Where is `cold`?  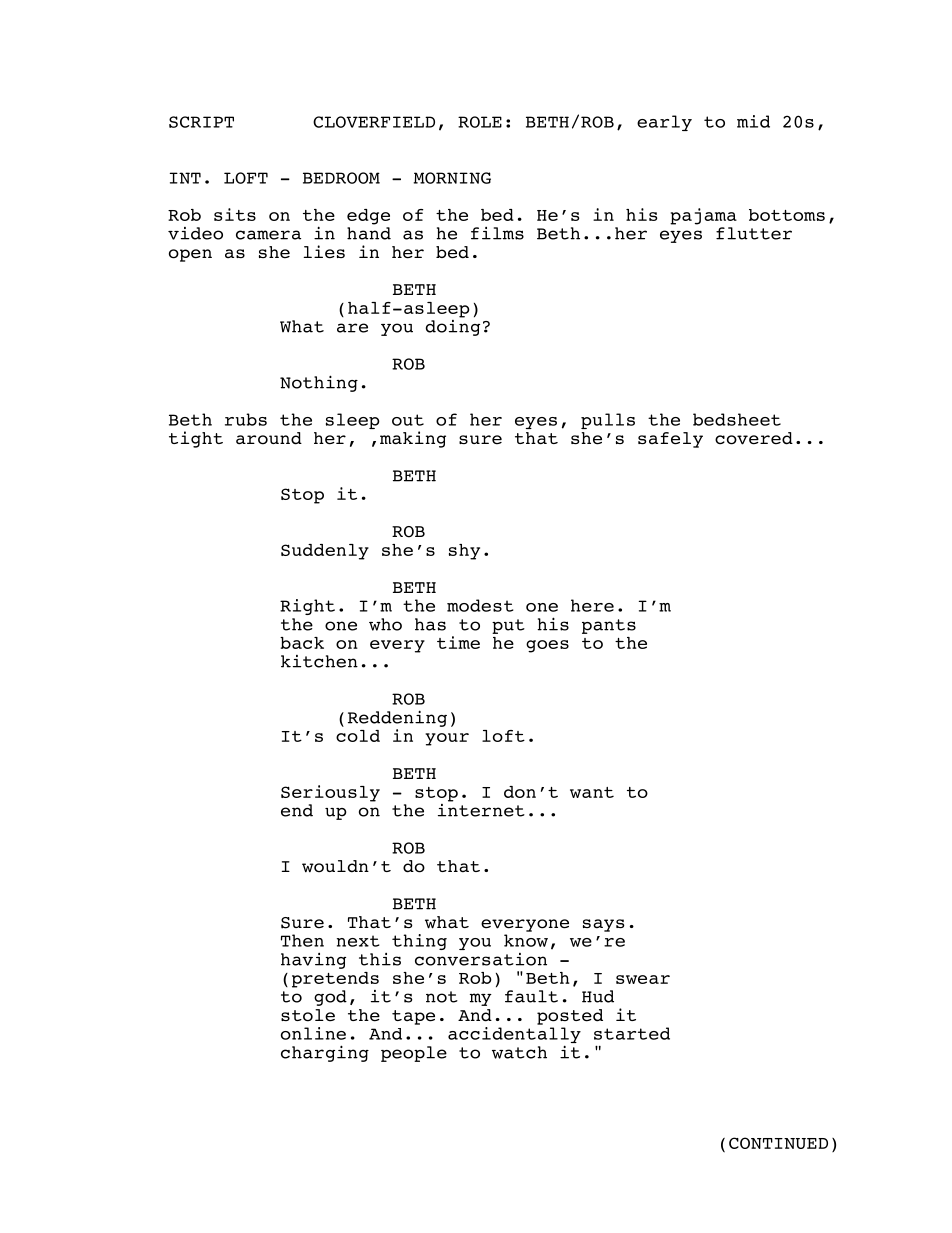
cold is located at coordinates (358, 736).
